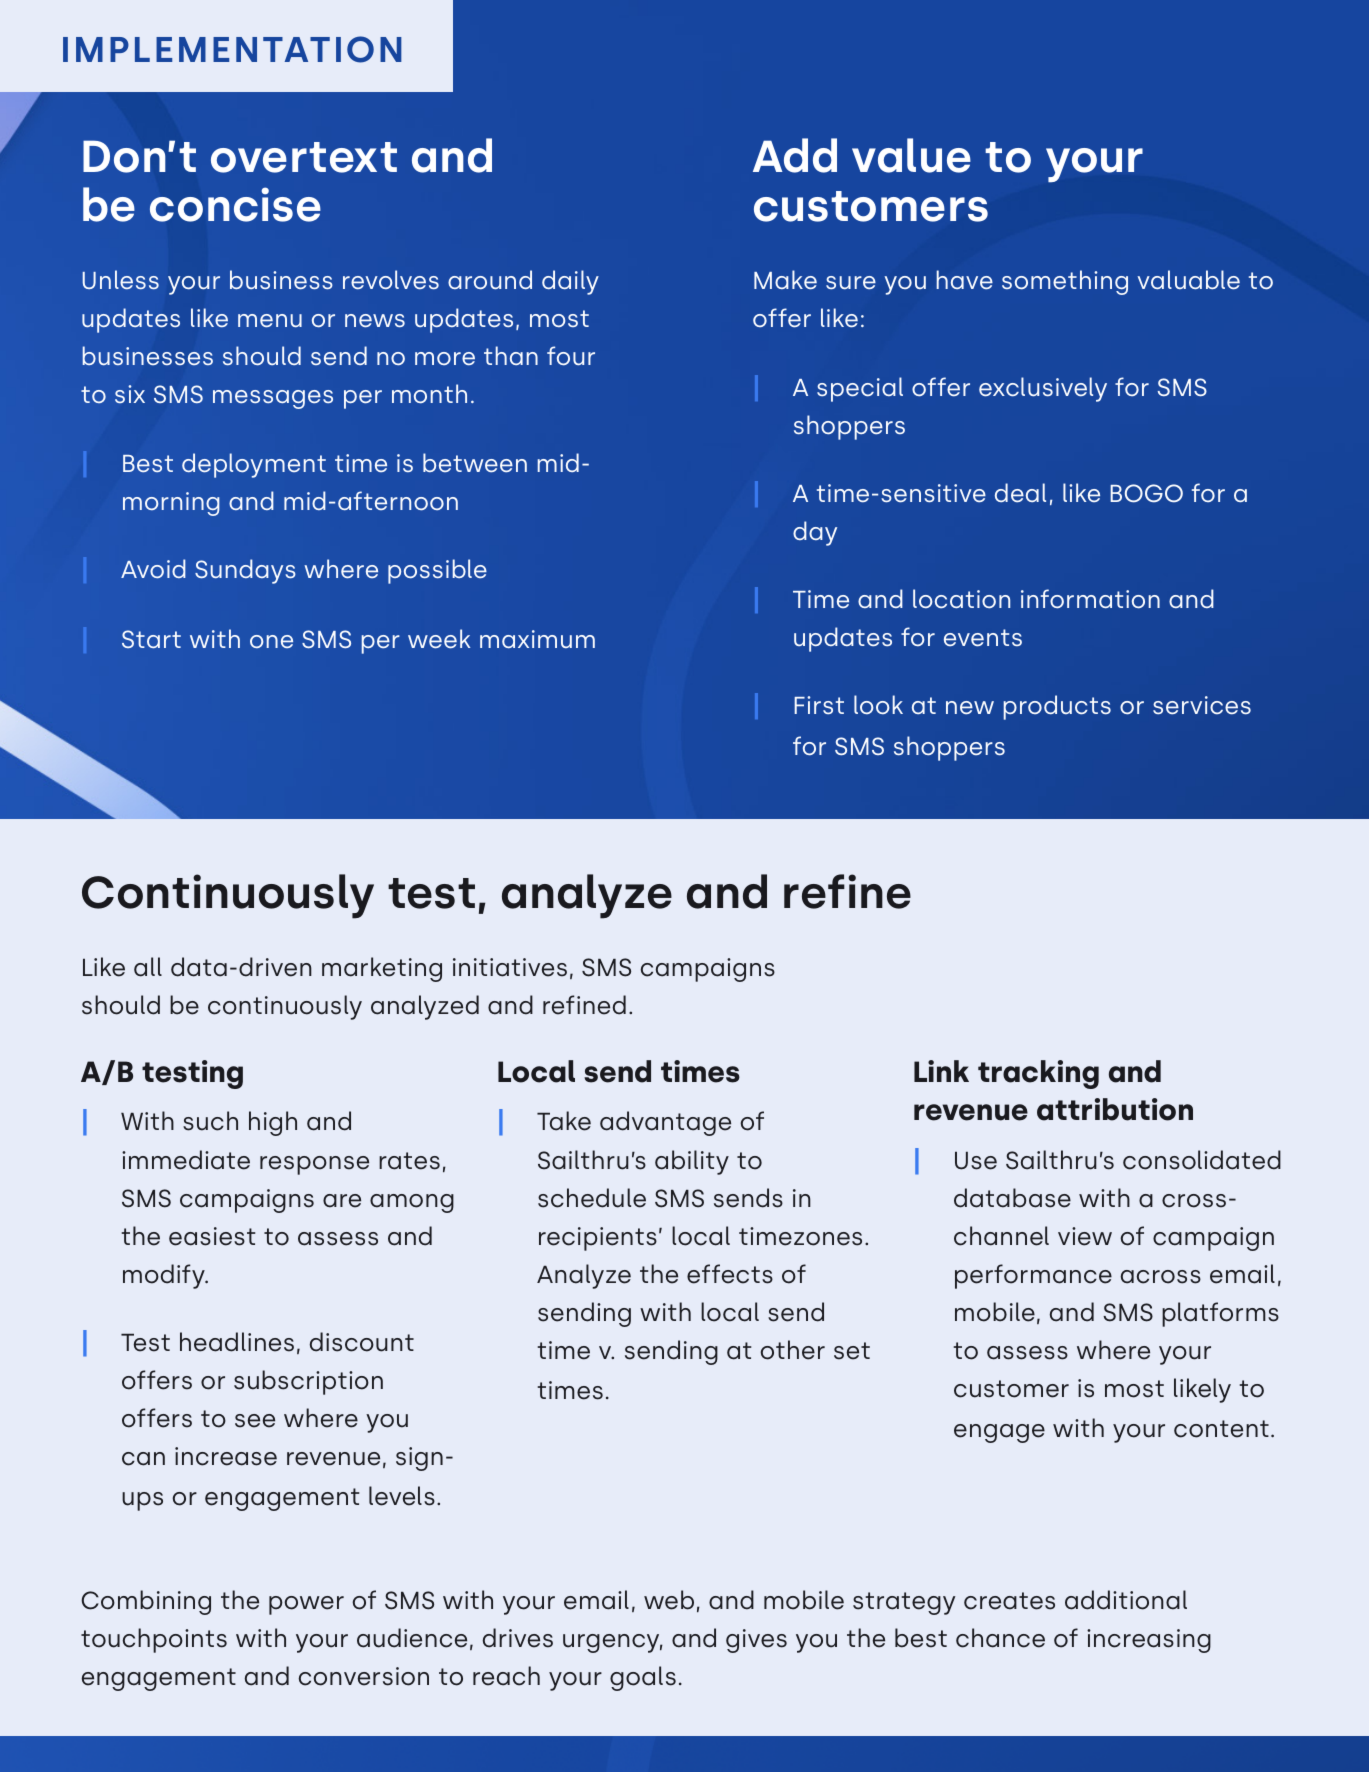 Image resolution: width=1369 pixels, height=1772 pixels. I want to click on advantage, so click(665, 1123).
